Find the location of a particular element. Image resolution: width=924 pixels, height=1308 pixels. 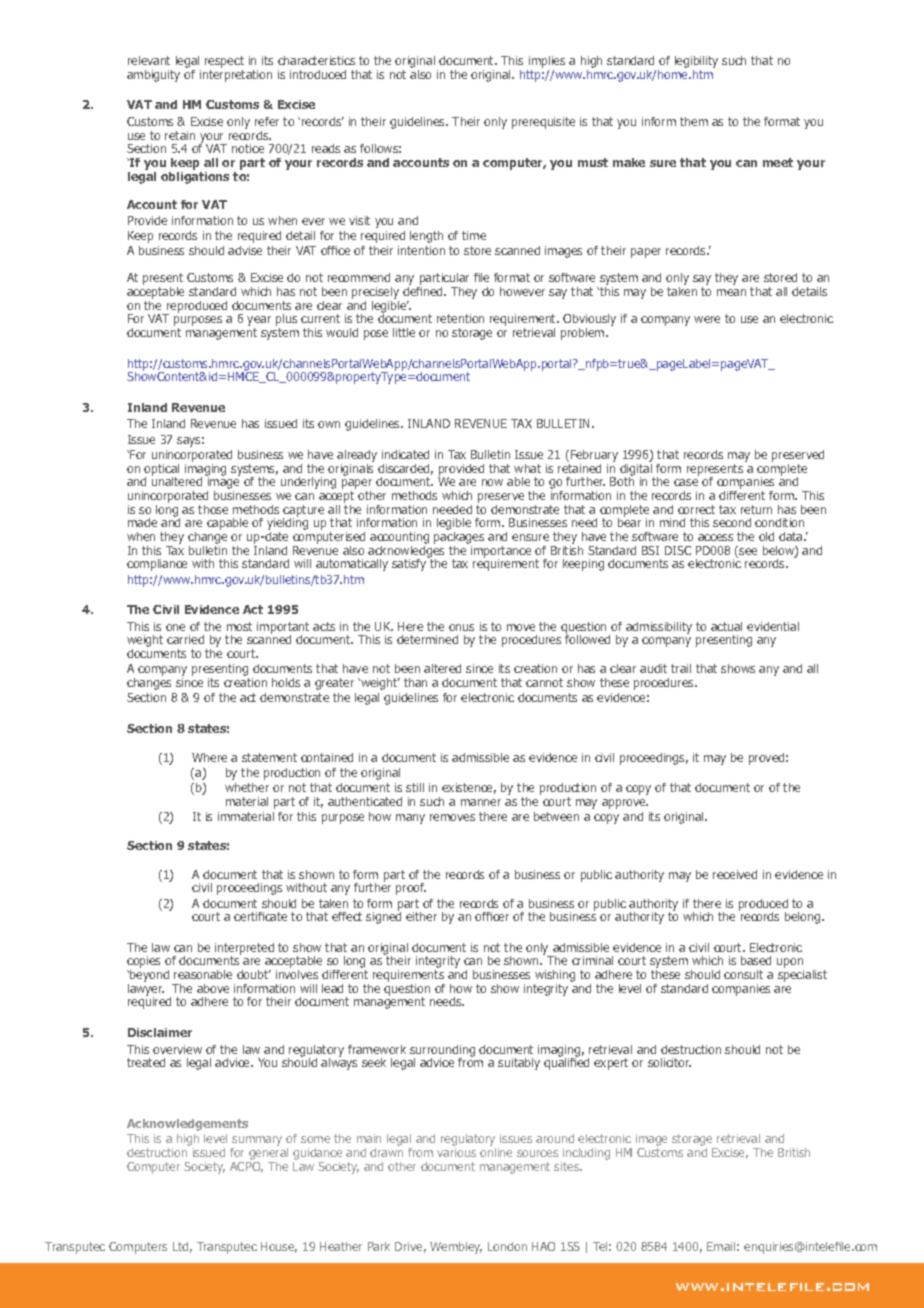

prerequisite is located at coordinates (543, 123).
